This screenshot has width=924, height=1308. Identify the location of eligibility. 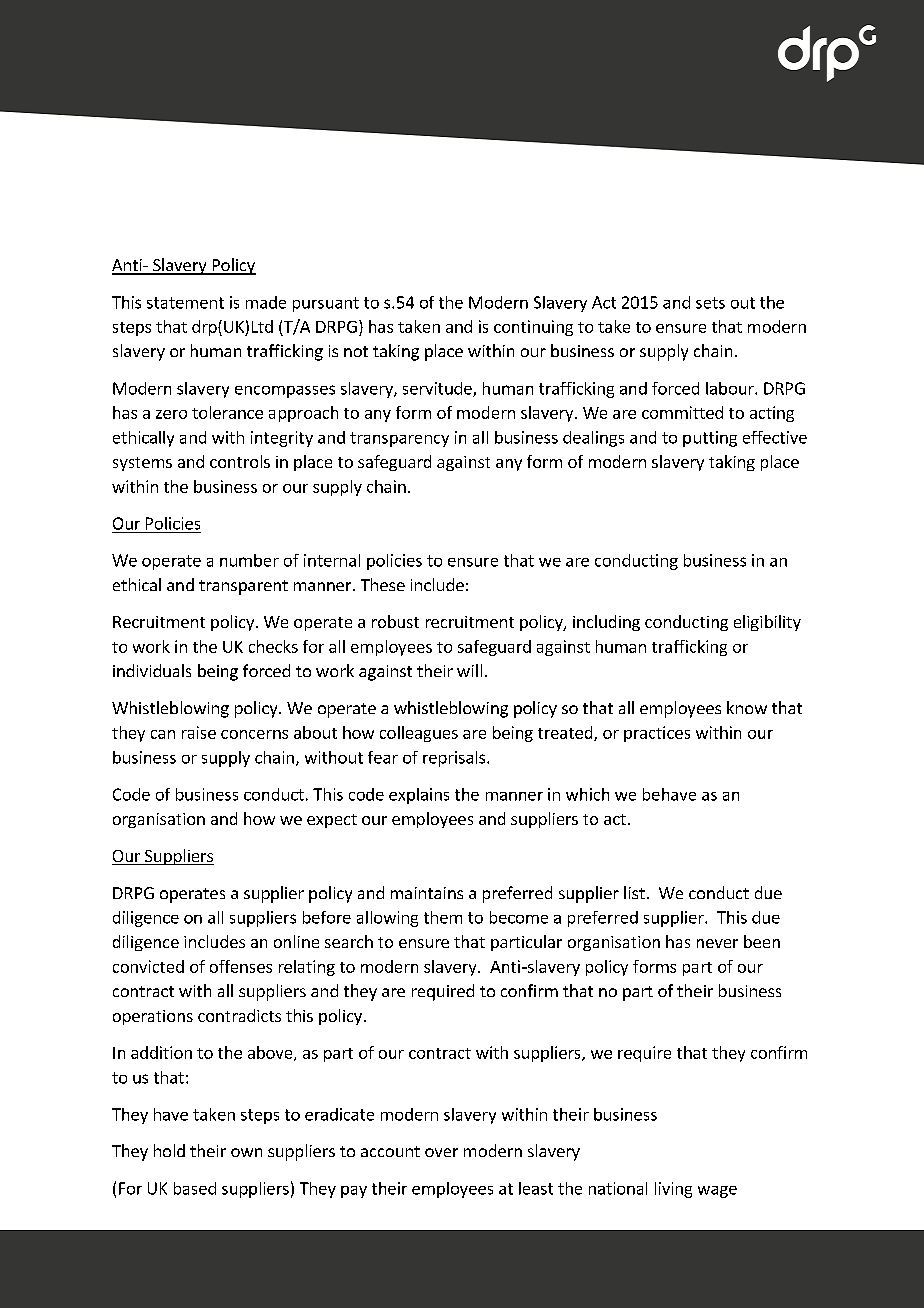
(767, 623).
